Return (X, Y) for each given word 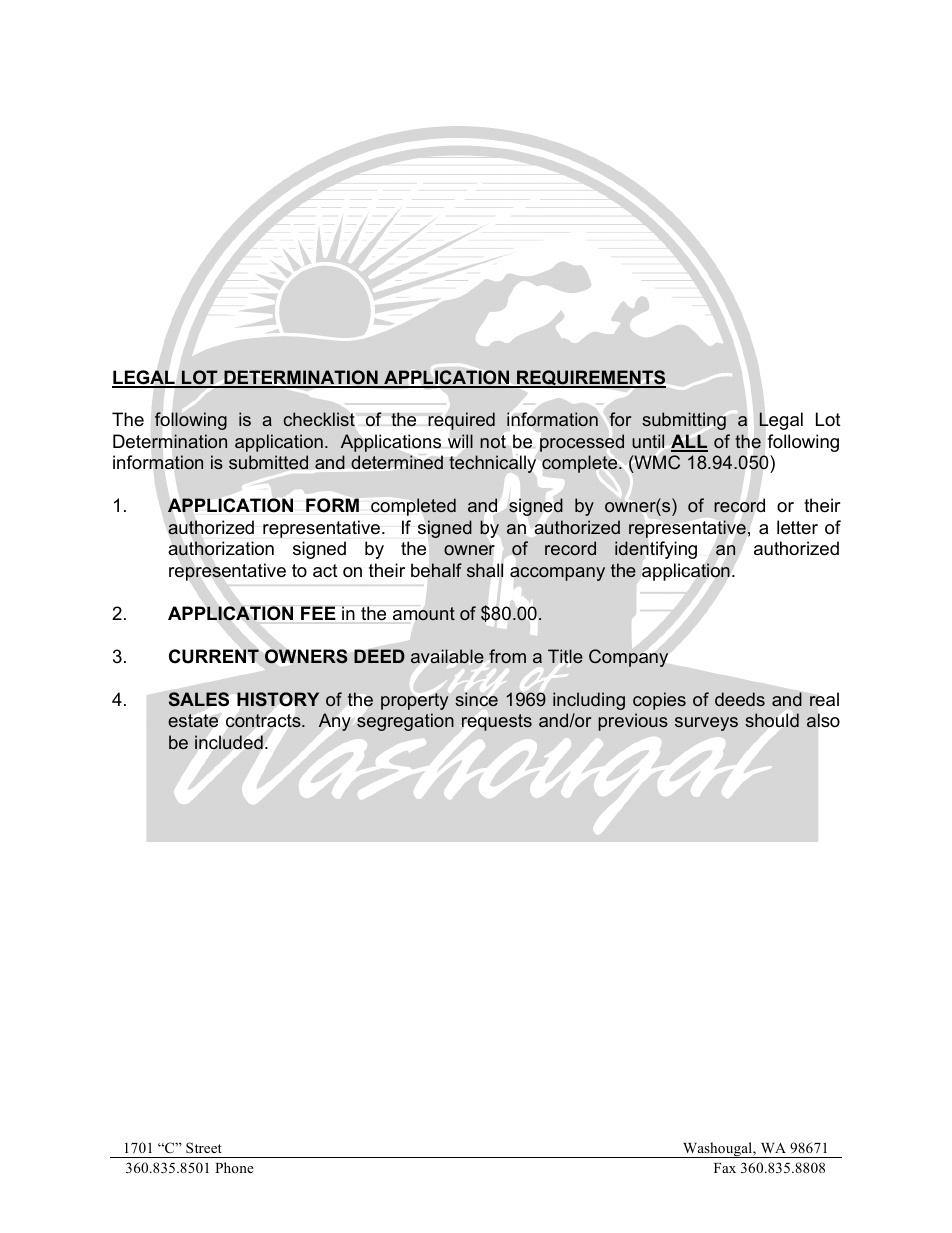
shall (485, 570)
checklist (319, 419)
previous (633, 722)
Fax (725, 1168)
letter (797, 527)
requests (497, 722)
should (772, 720)
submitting (684, 421)
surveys (706, 724)
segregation (405, 722)
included (229, 742)
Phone (234, 1167)
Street (204, 1147)
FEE (318, 613)
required (461, 421)
